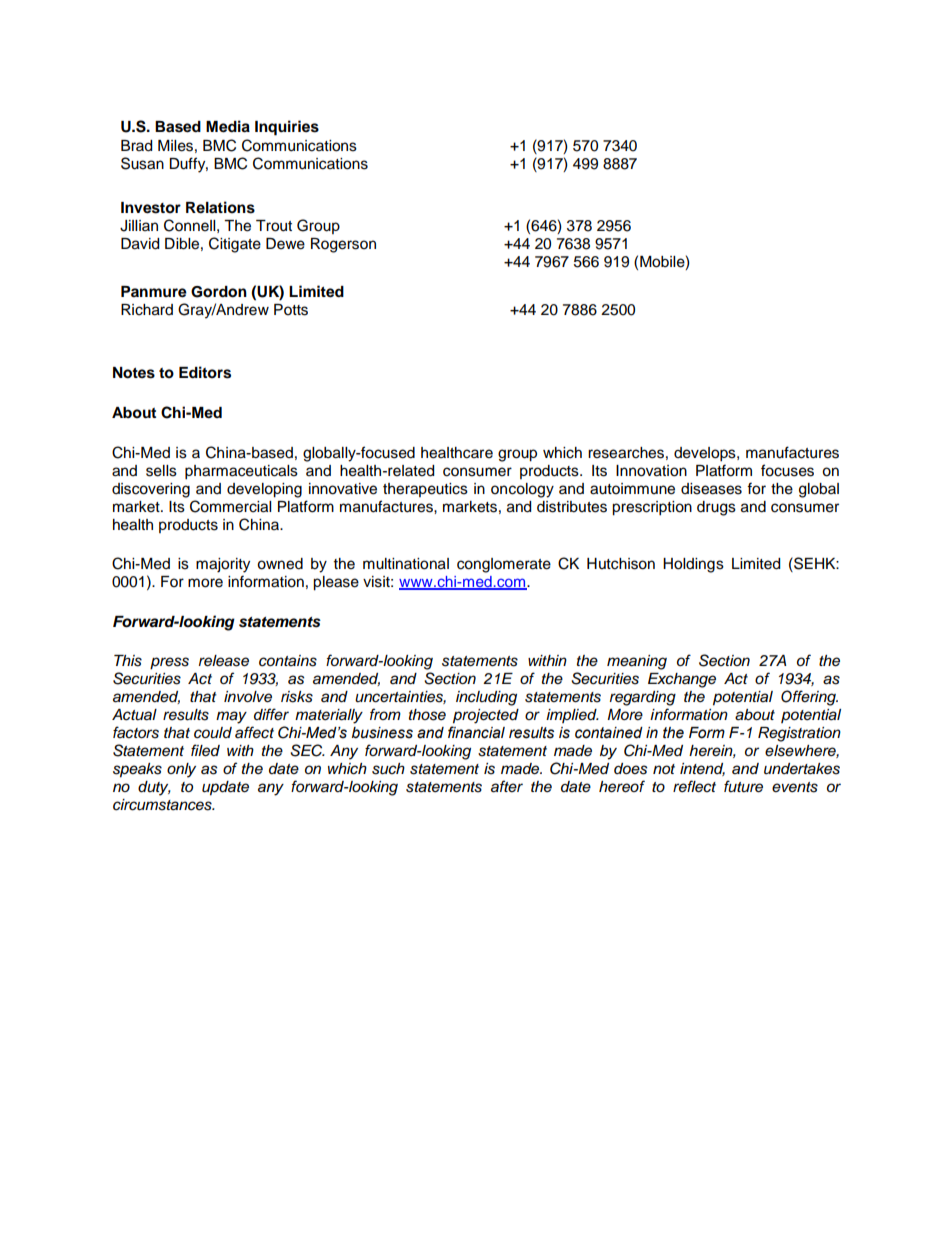 This document has height=1233, width=952. What do you see at coordinates (274, 226) in the document?
I see `Trout` at bounding box center [274, 226].
